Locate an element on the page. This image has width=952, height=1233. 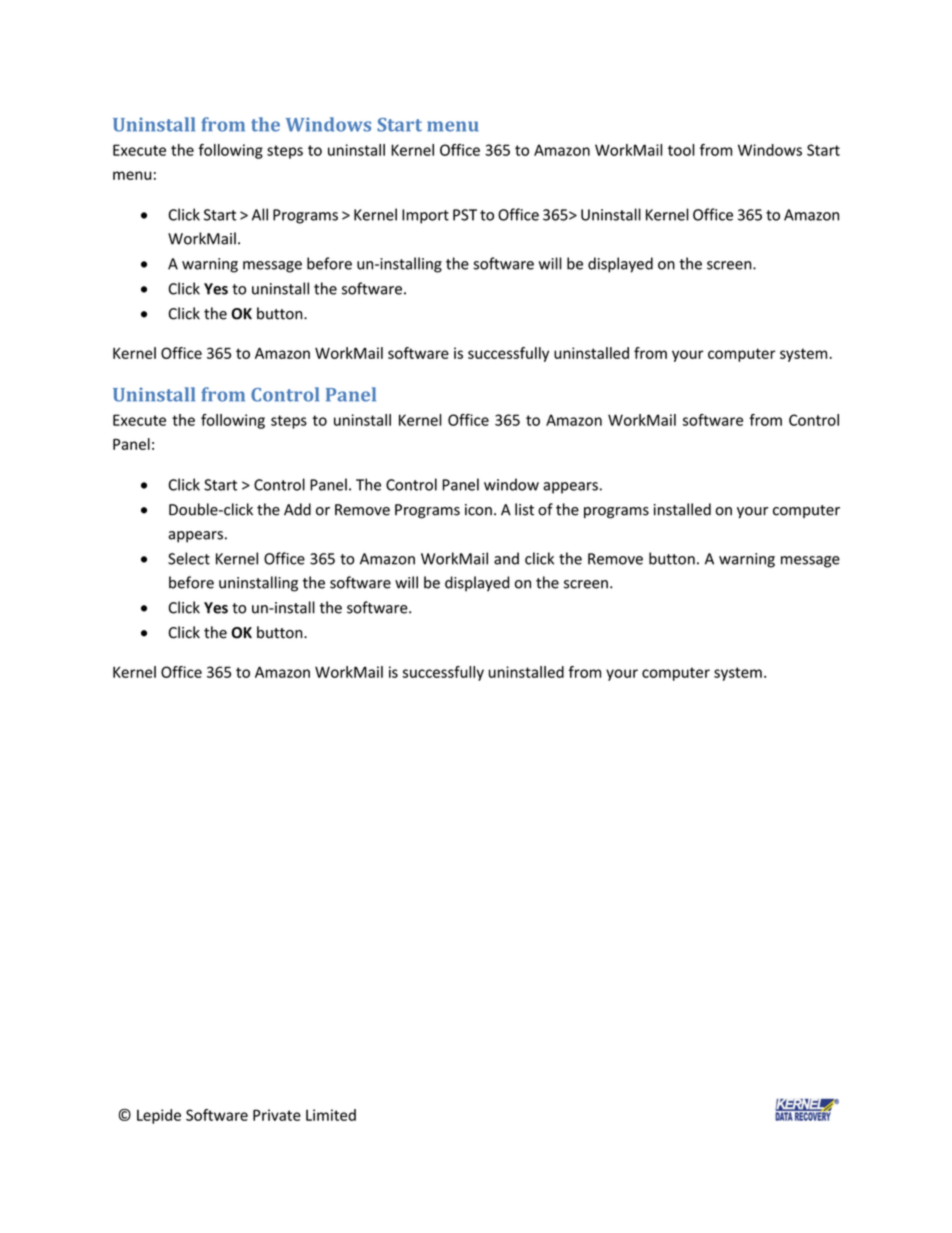
Import is located at coordinates (425, 216).
